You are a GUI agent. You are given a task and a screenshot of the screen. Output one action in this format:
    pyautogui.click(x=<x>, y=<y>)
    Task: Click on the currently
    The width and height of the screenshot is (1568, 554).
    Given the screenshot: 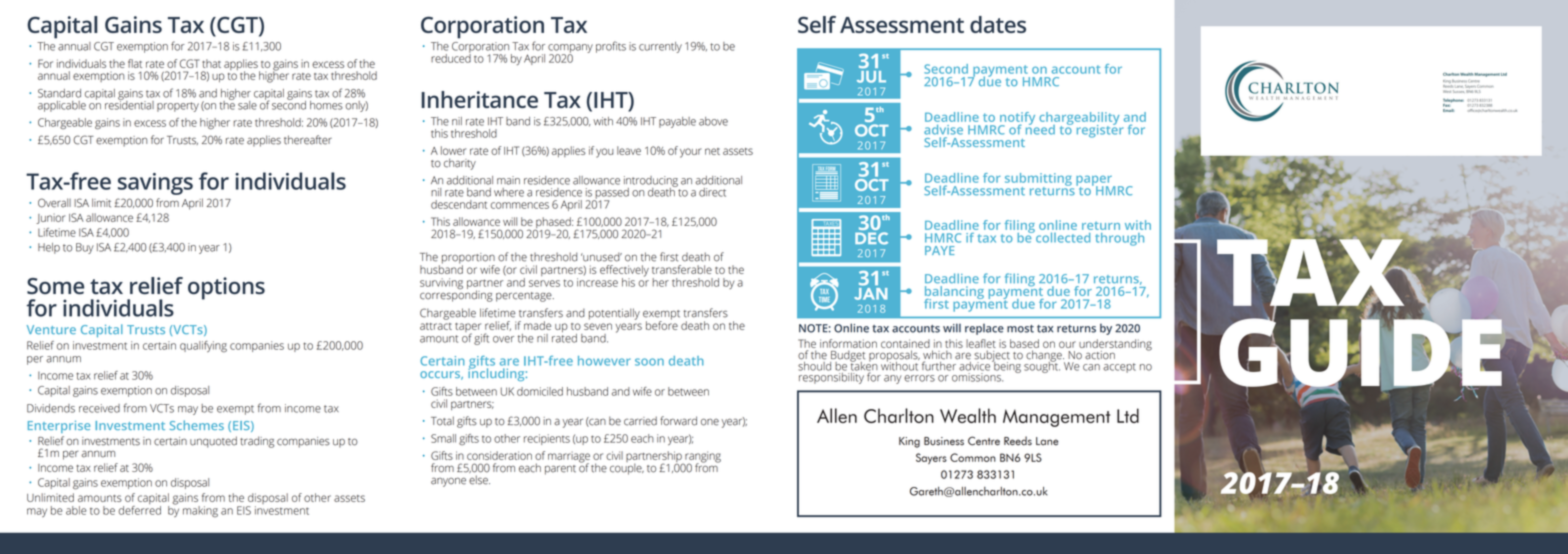 What is the action you would take?
    pyautogui.click(x=660, y=47)
